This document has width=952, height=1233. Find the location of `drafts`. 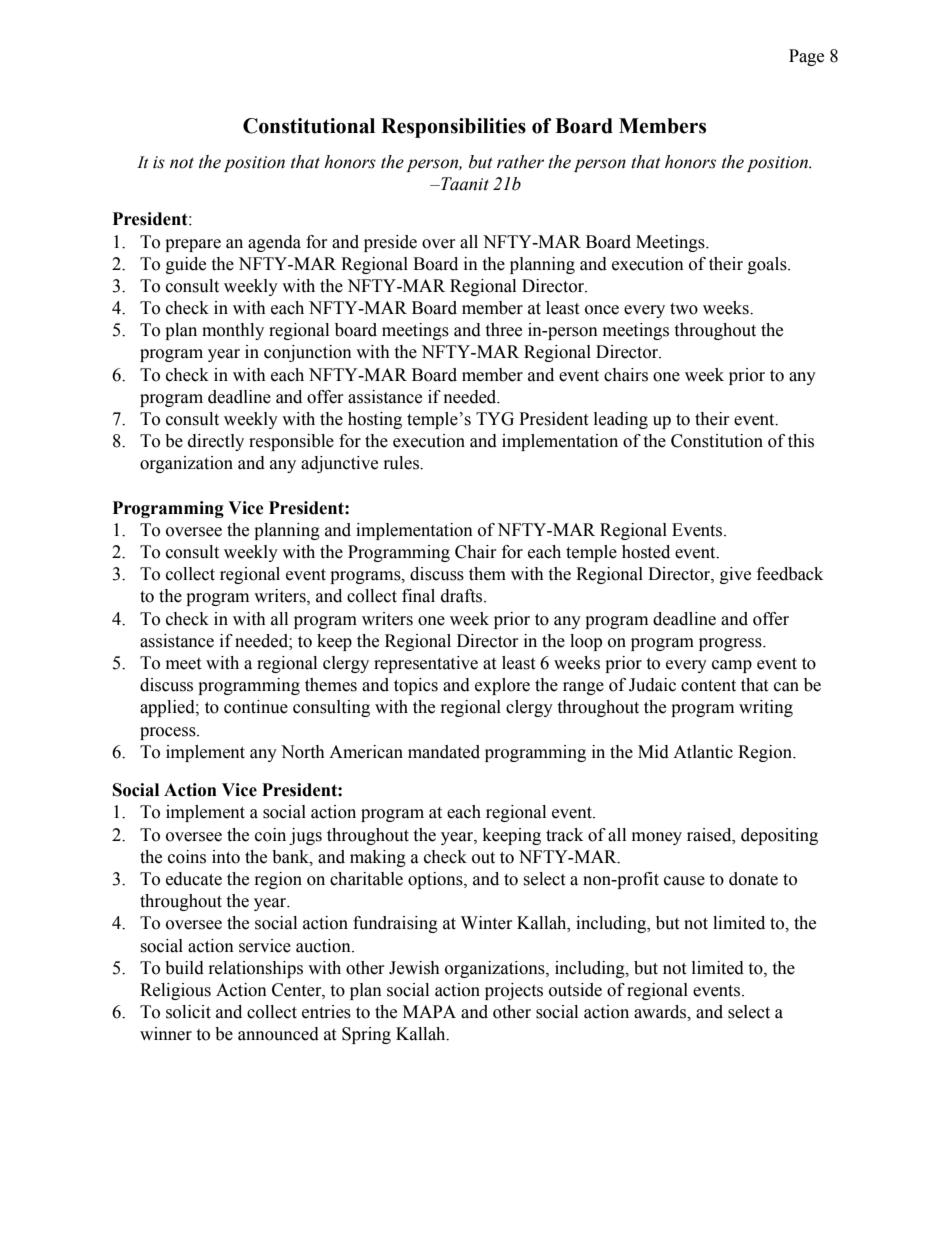

drafts is located at coordinates (463, 596).
